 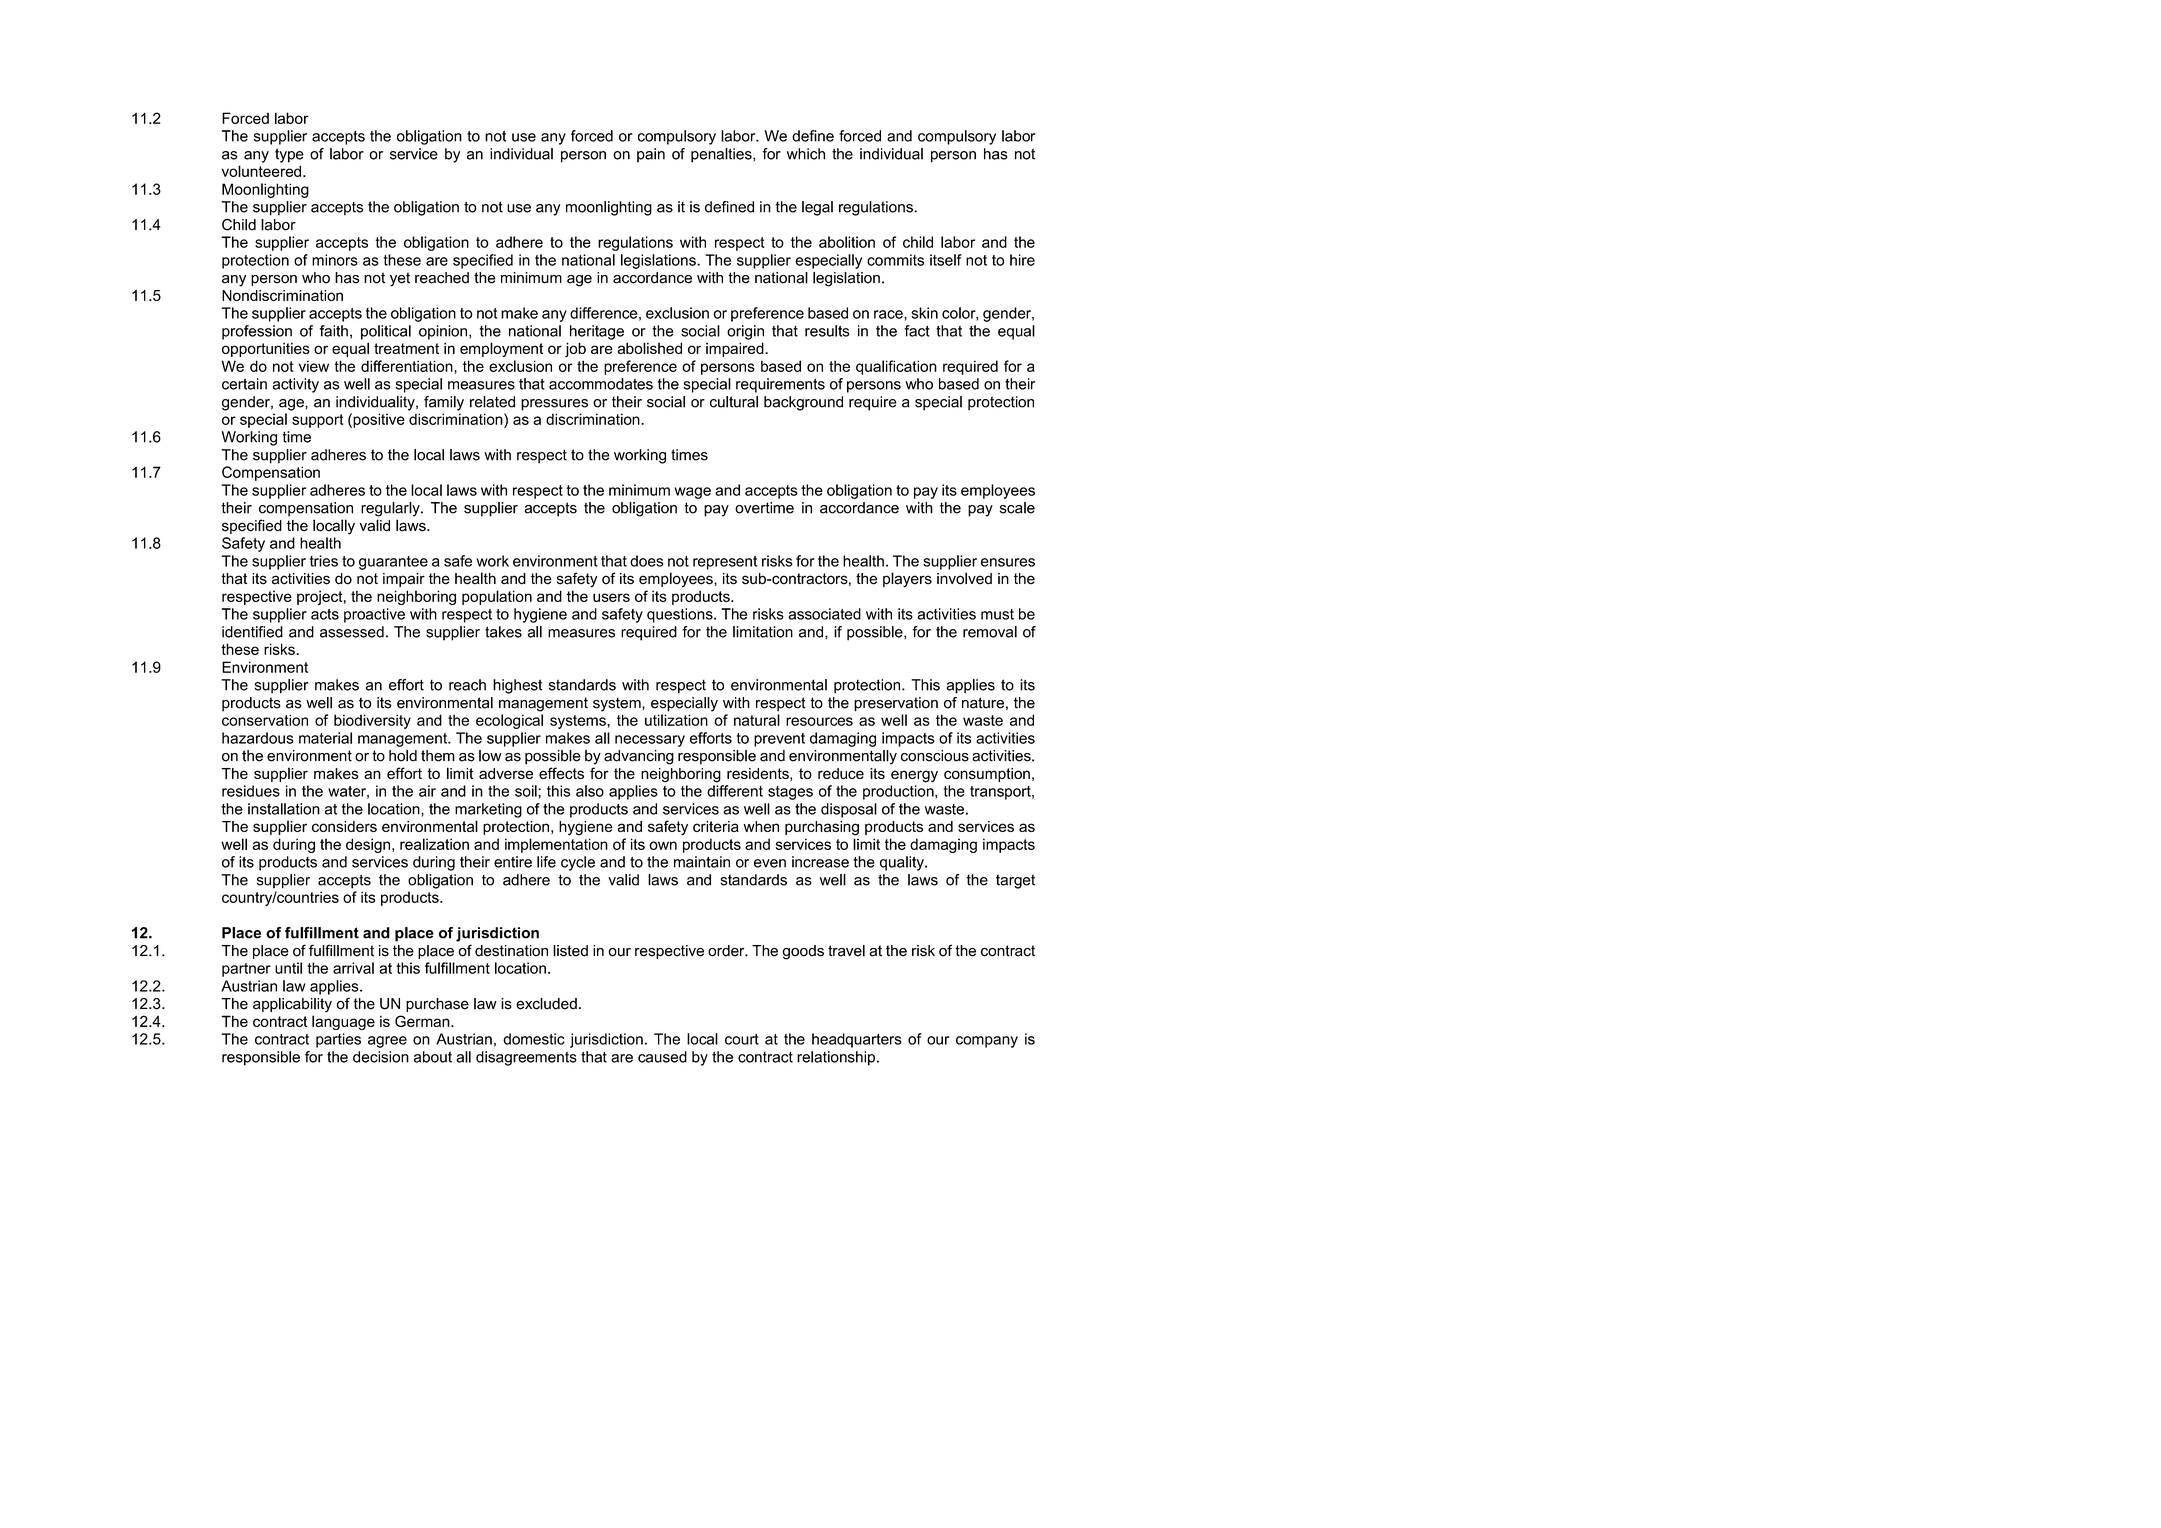 What do you see at coordinates (325, 738) in the page?
I see `material` at bounding box center [325, 738].
